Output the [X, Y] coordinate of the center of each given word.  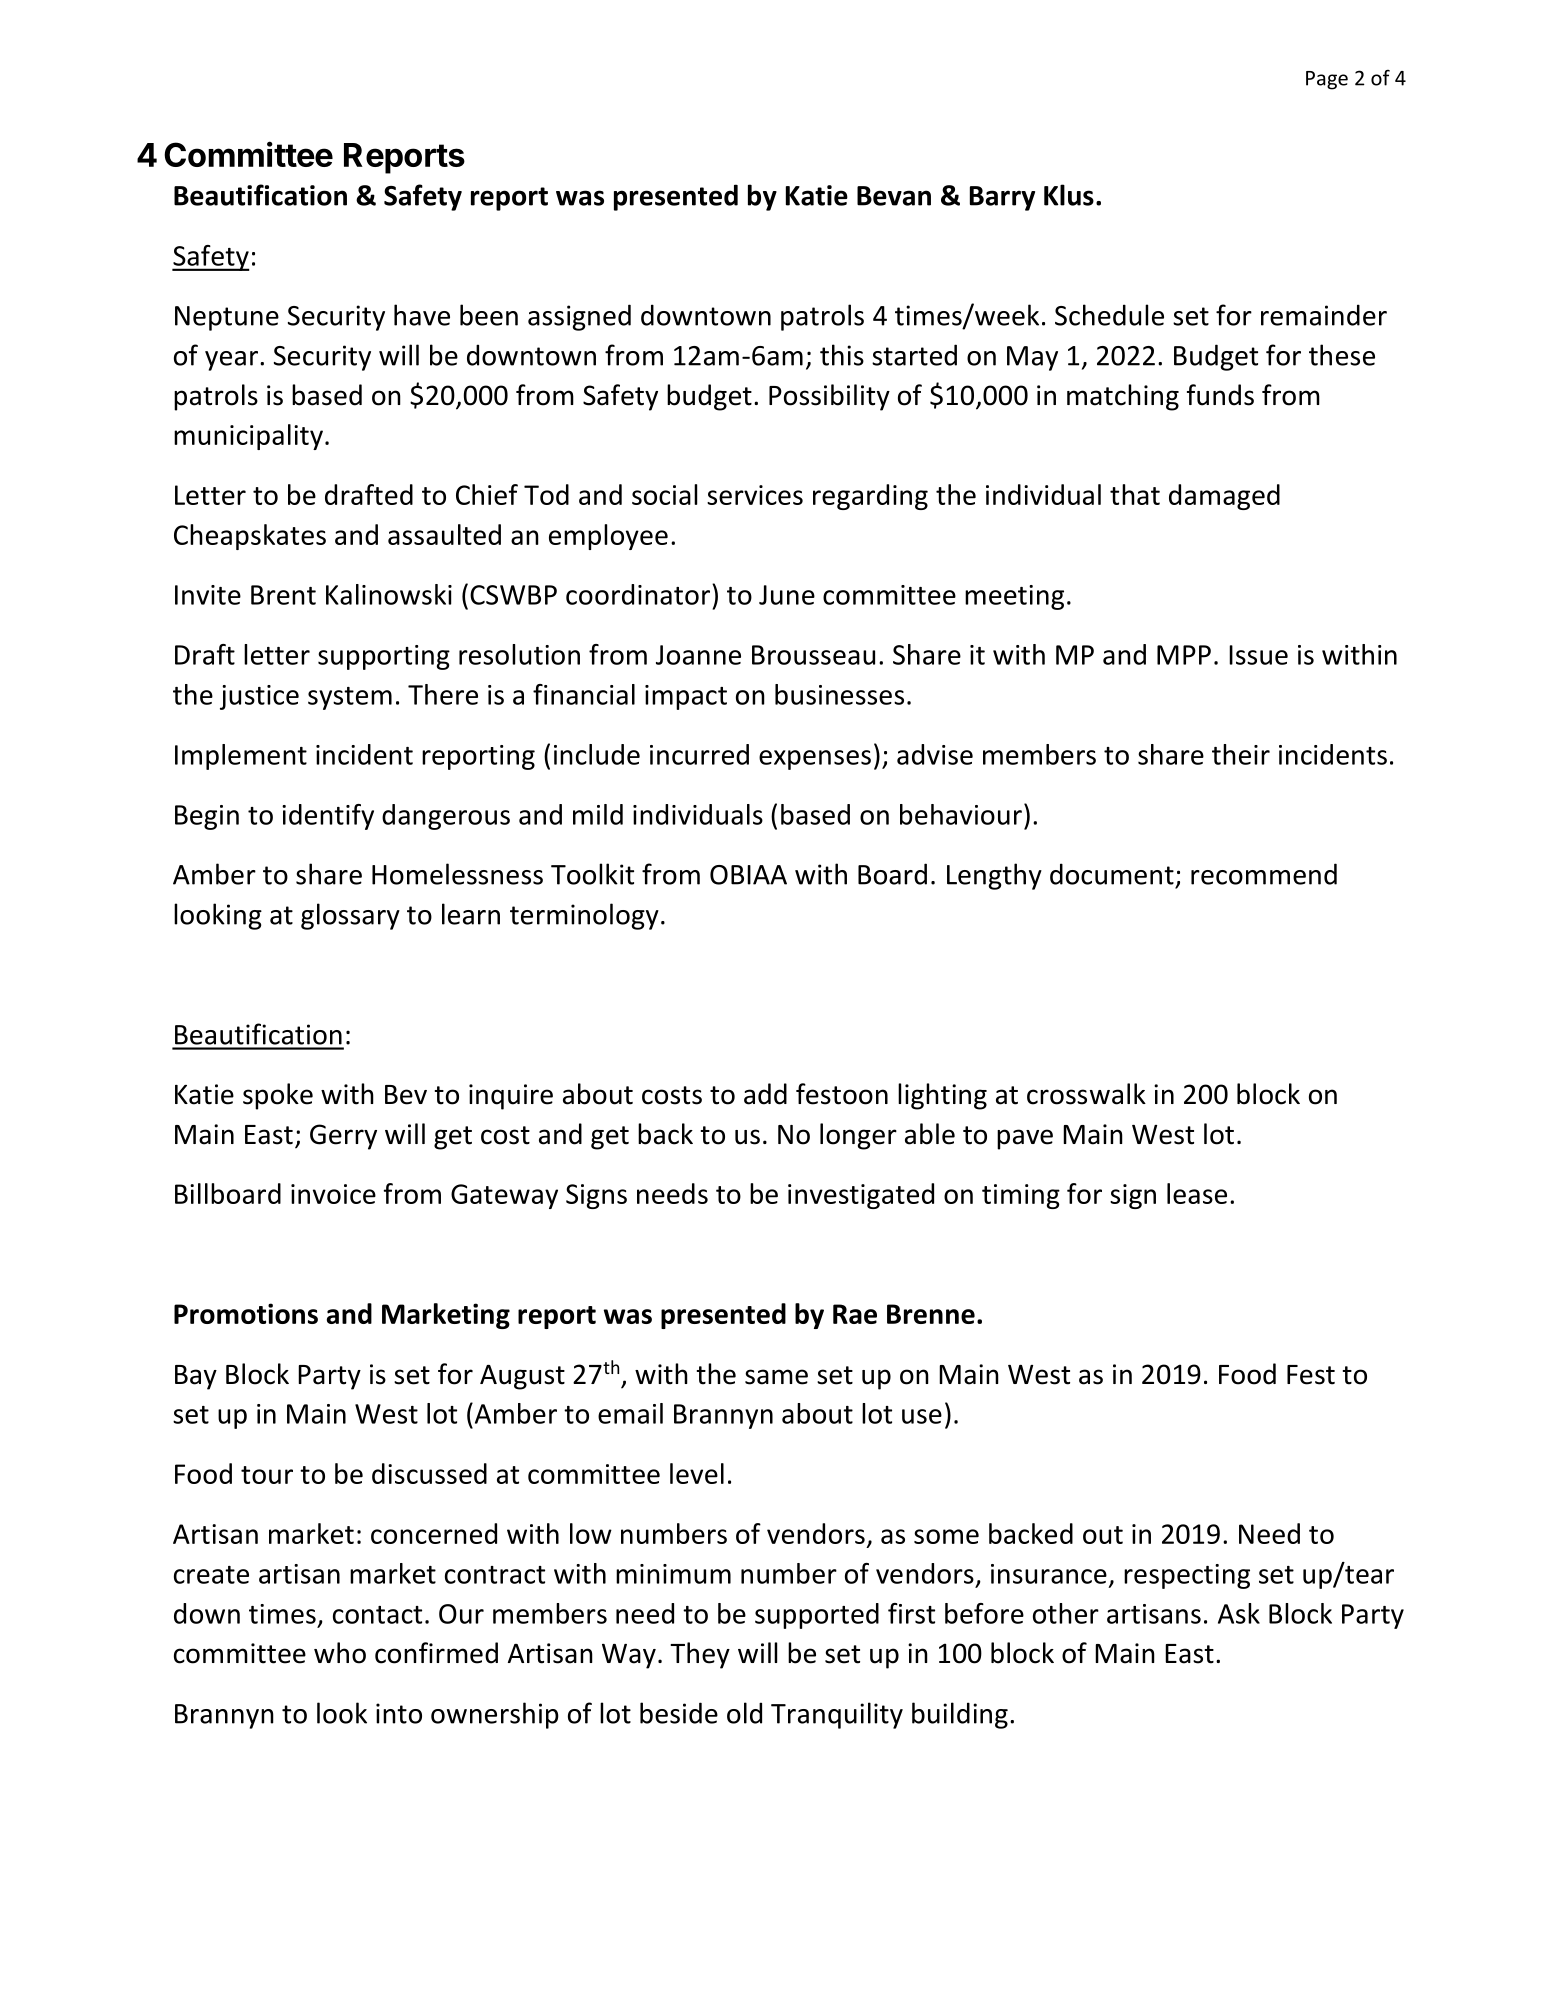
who [340, 1653]
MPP [1184, 655]
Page [1327, 80]
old [744, 1713]
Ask [1239, 1613]
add [765, 1094]
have [422, 315]
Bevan [894, 196]
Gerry [343, 1137]
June [787, 595]
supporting [384, 657]
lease [1197, 1193]
